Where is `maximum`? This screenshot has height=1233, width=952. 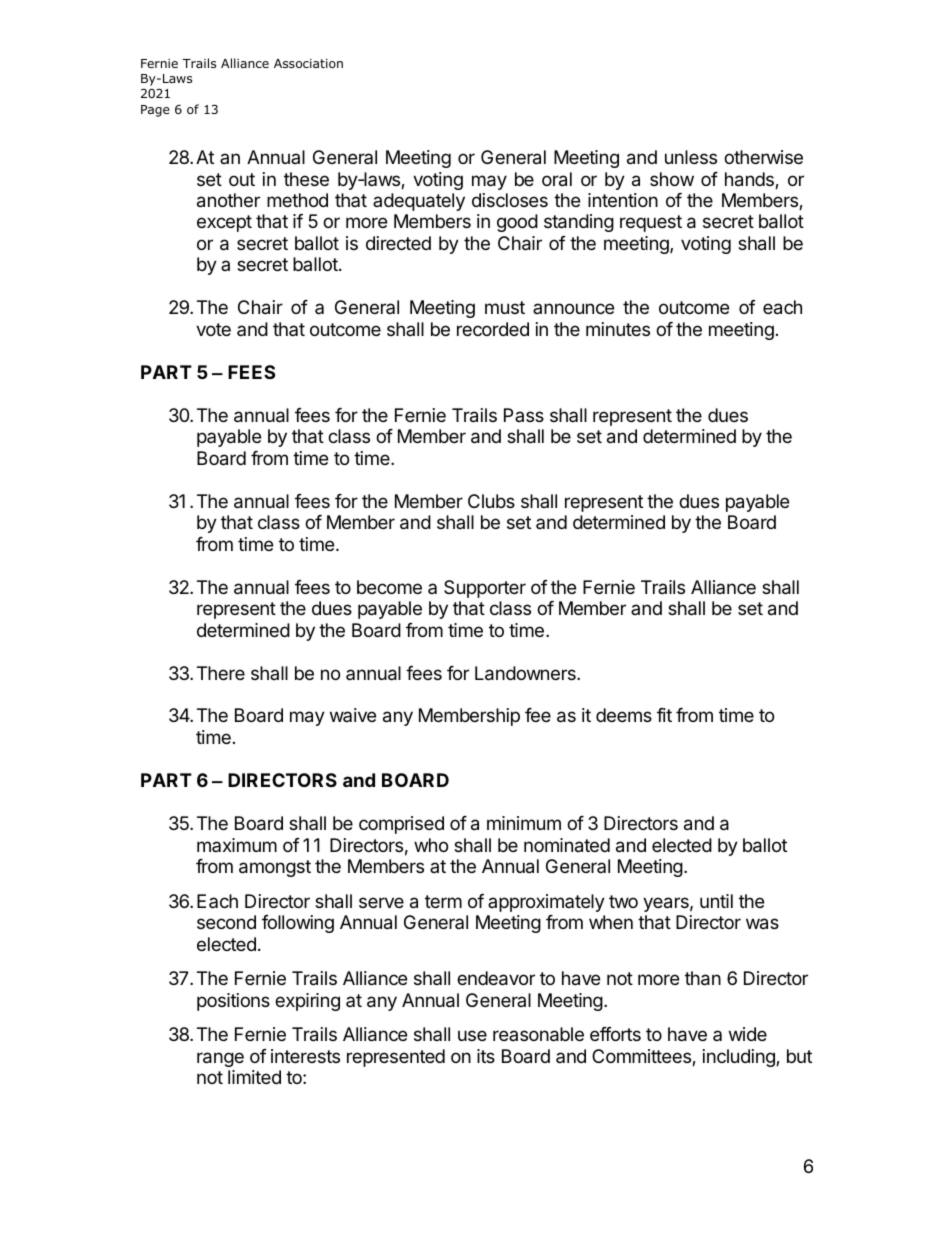 maximum is located at coordinates (237, 845).
